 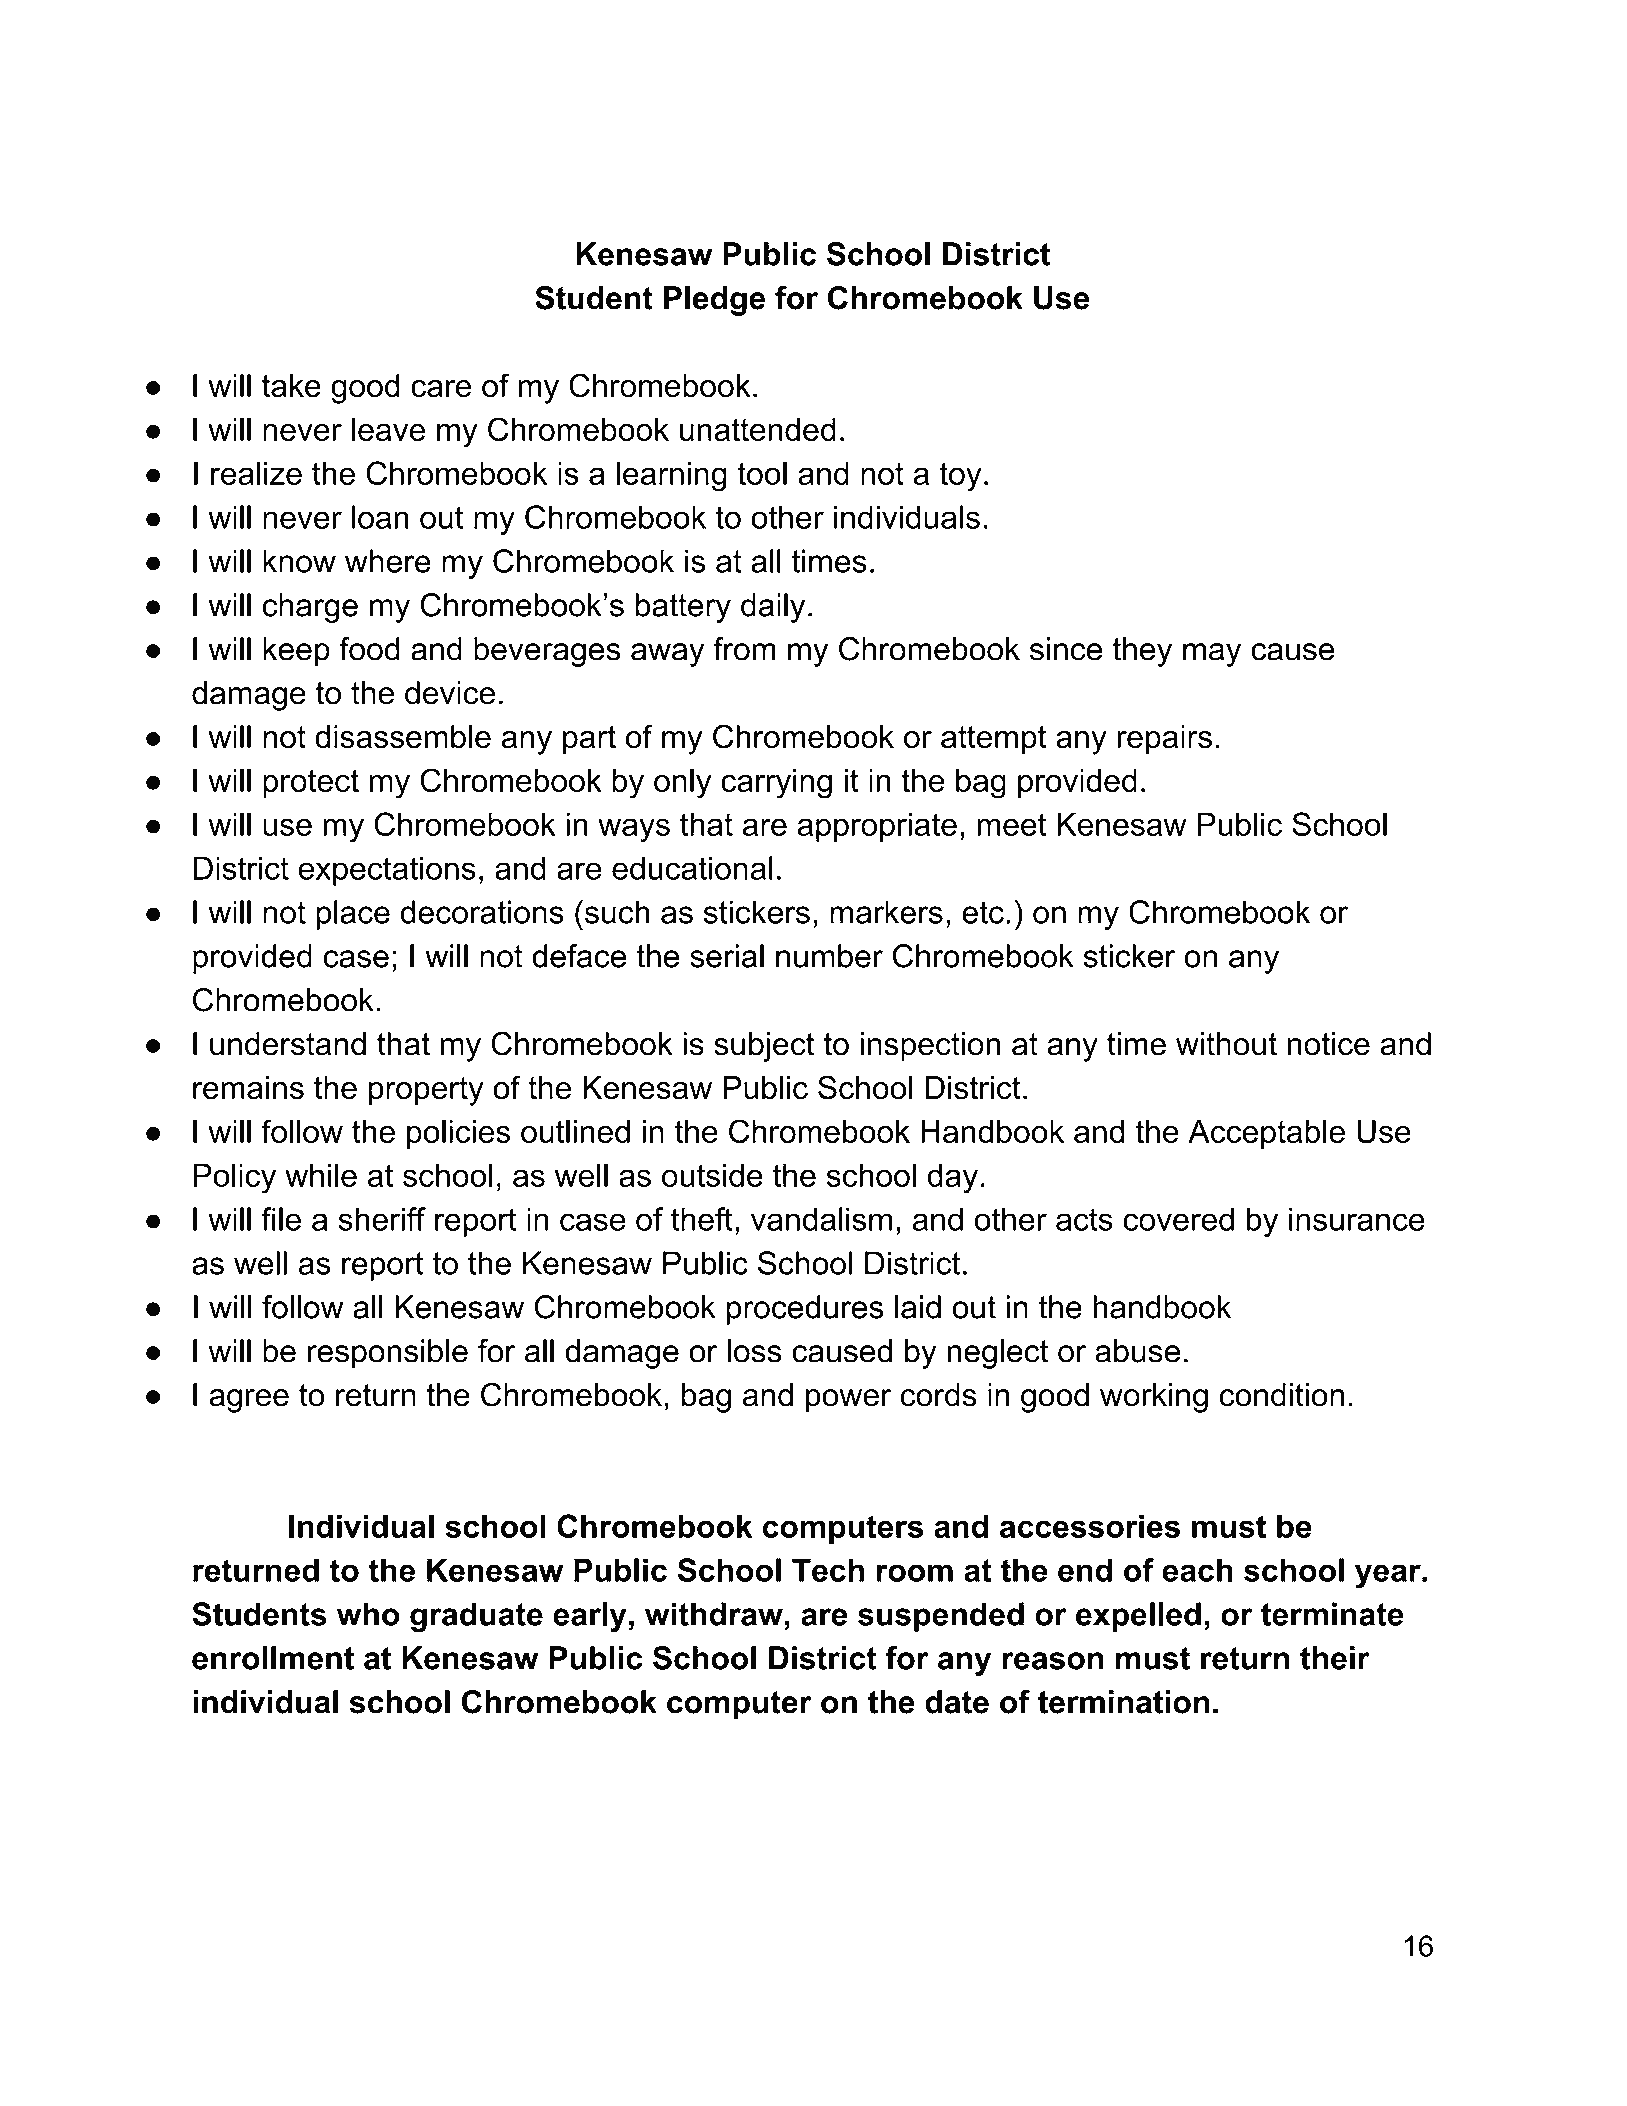 What do you see at coordinates (960, 477) in the image?
I see `toy` at bounding box center [960, 477].
